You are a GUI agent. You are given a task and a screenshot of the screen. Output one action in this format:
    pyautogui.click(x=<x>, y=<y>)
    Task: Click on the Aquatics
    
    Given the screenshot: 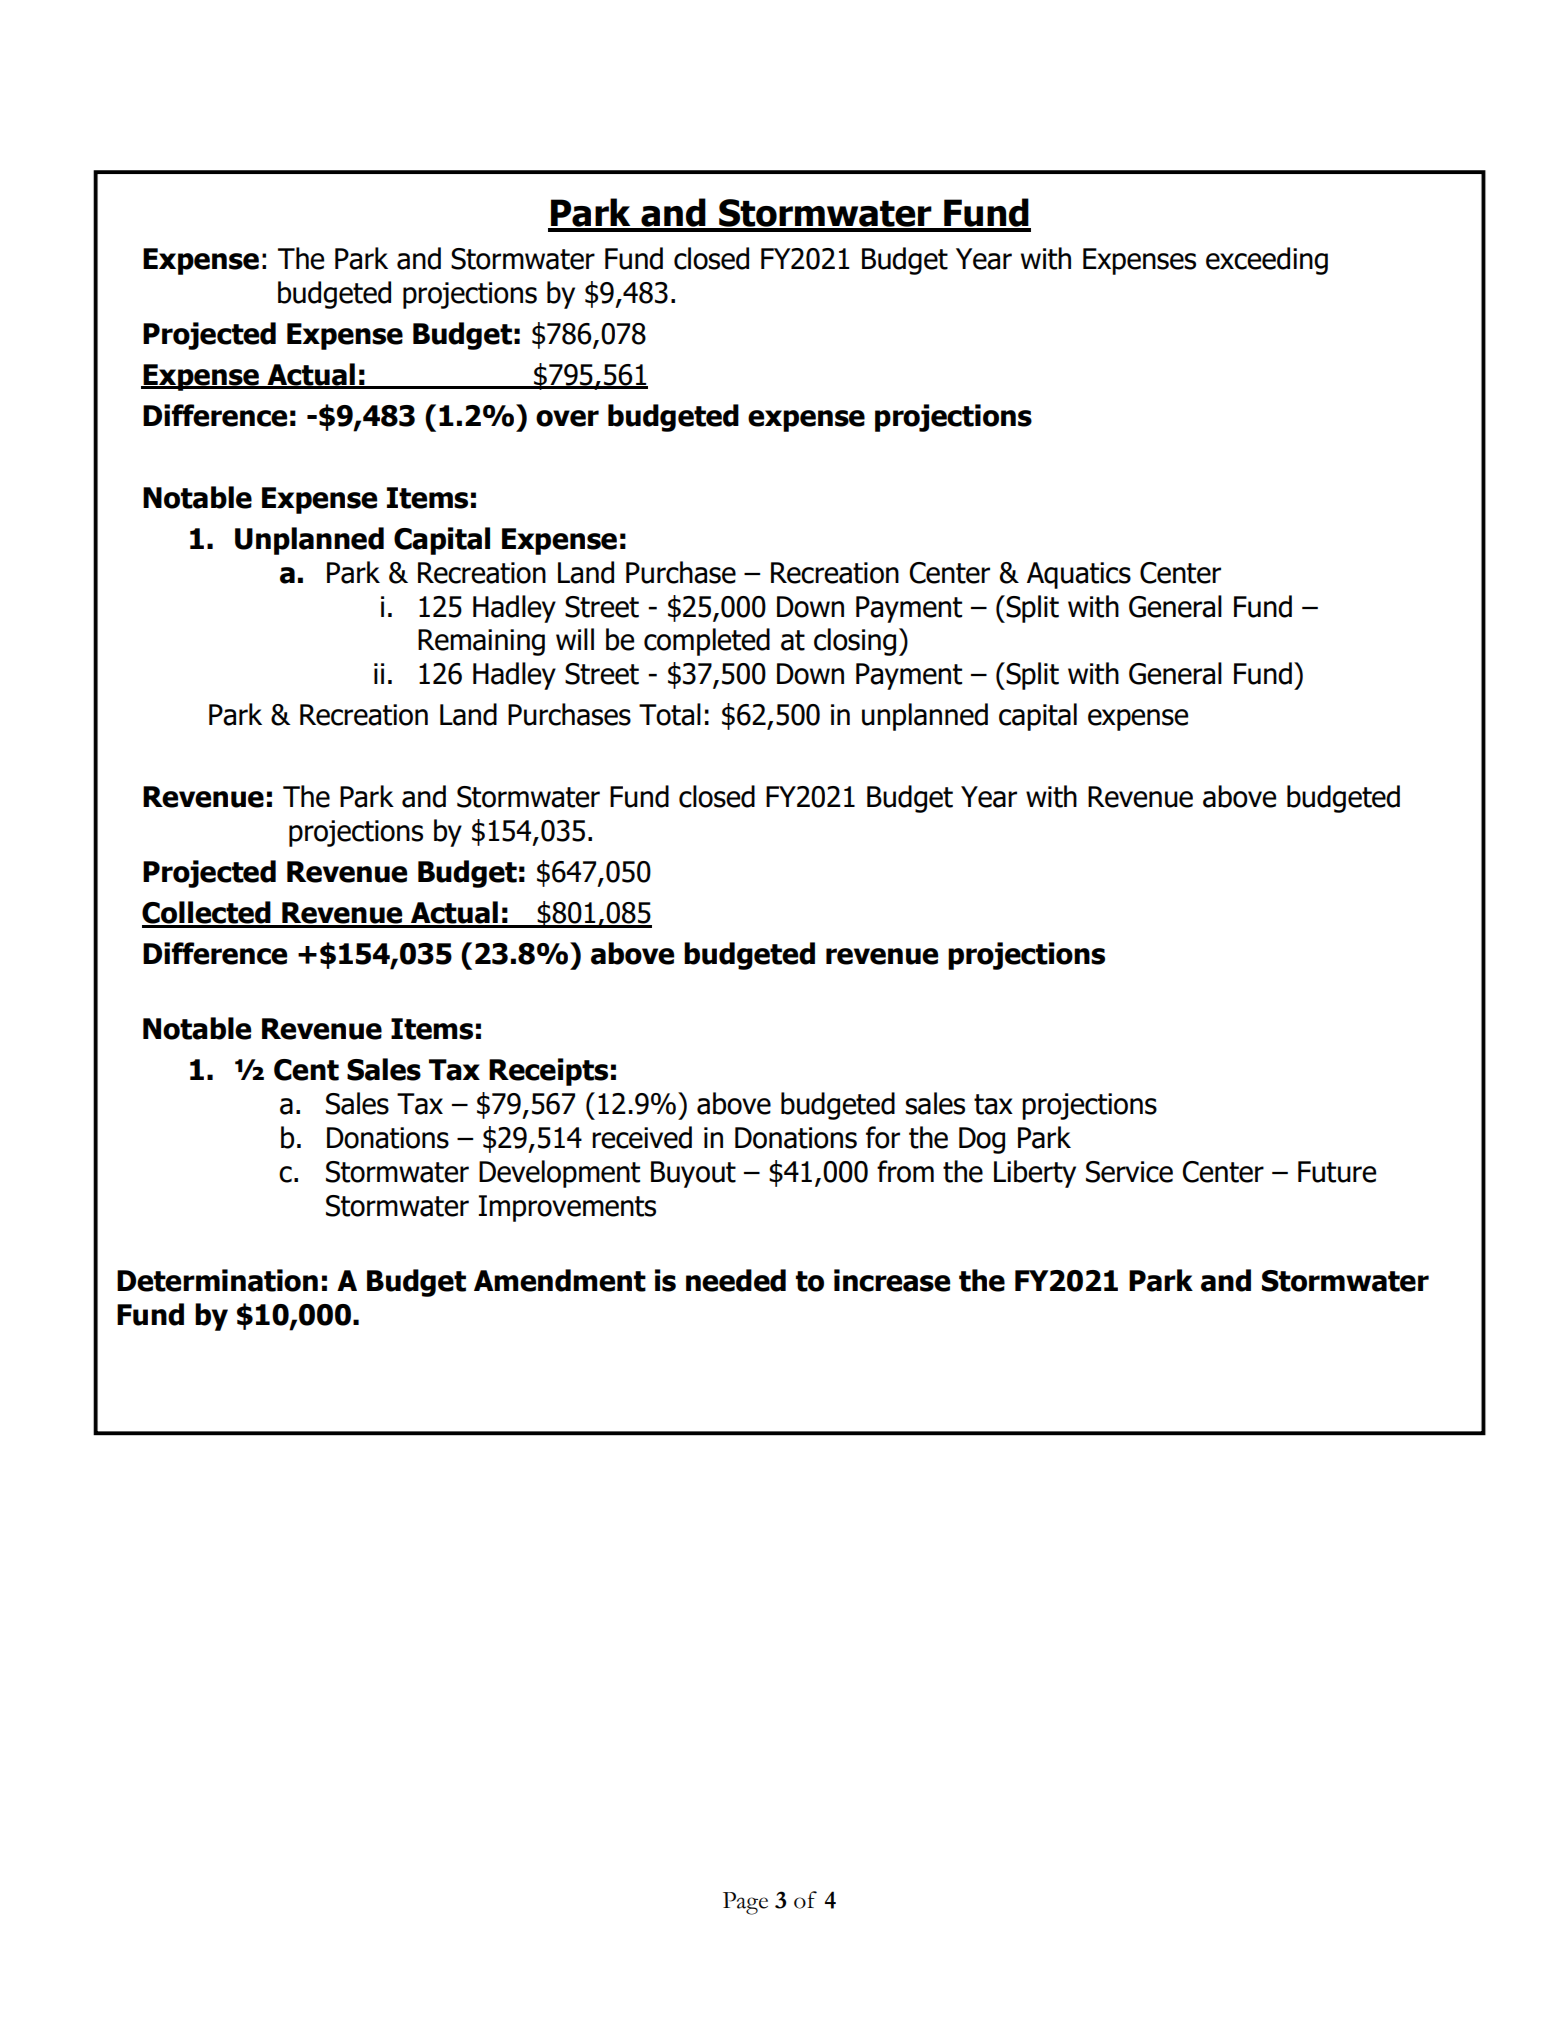 What is the action you would take?
    pyautogui.click(x=1079, y=575)
